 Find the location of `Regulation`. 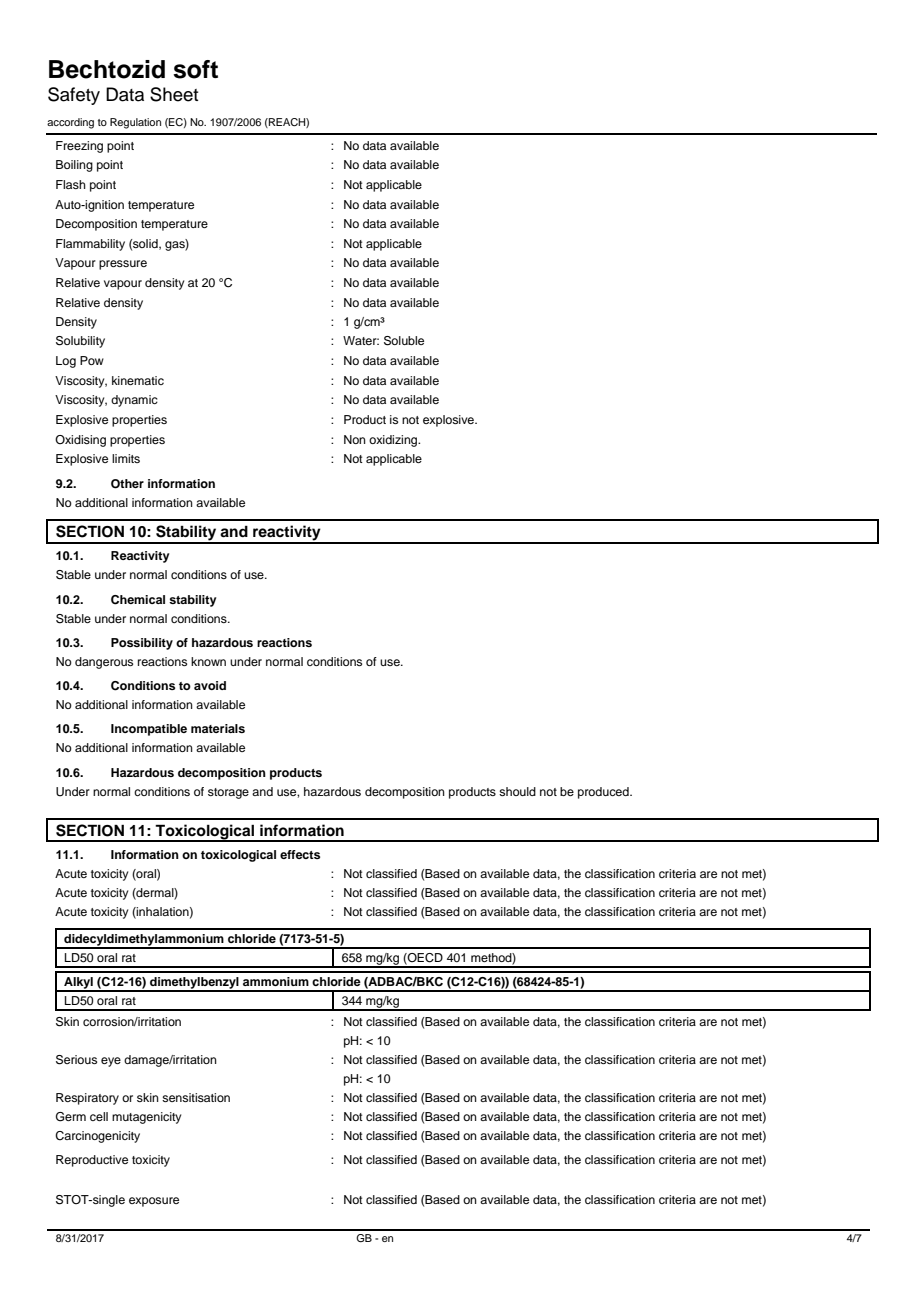

Regulation is located at coordinates (135, 123).
